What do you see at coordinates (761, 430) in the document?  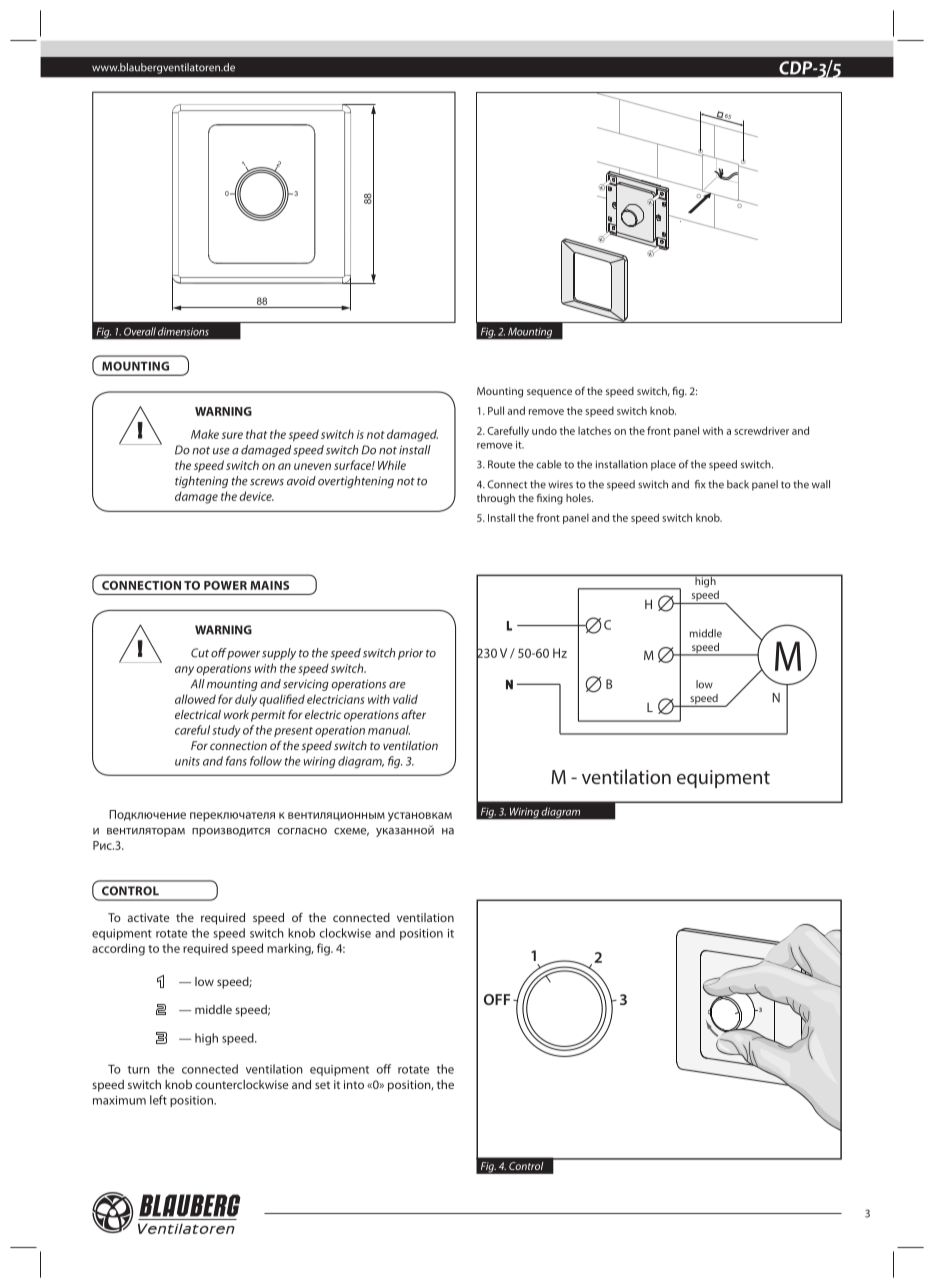 I see `screwdriver` at bounding box center [761, 430].
